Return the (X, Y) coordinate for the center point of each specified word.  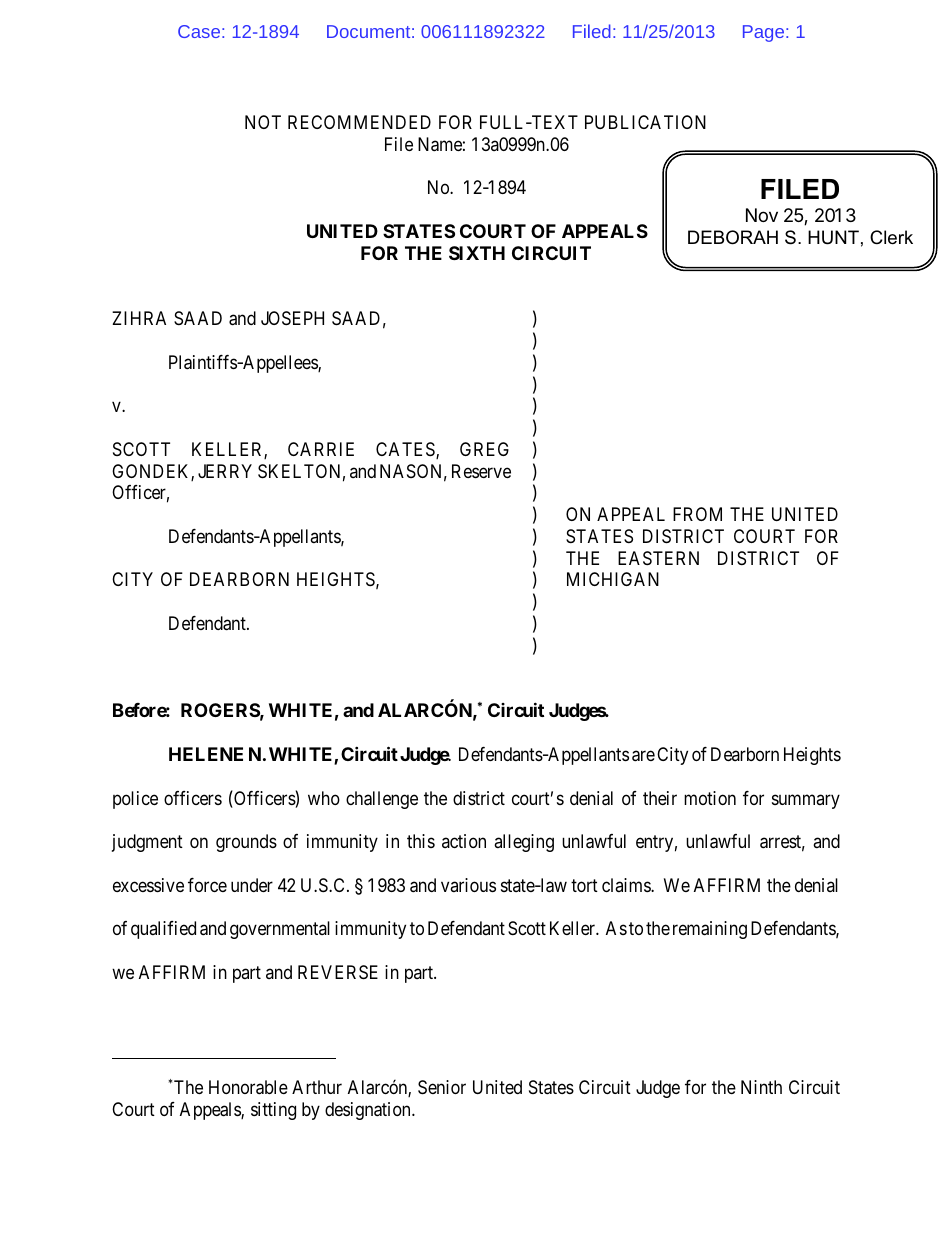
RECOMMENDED (359, 122)
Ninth (761, 1087)
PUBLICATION (645, 122)
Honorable (248, 1087)
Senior (442, 1087)
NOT (263, 122)
